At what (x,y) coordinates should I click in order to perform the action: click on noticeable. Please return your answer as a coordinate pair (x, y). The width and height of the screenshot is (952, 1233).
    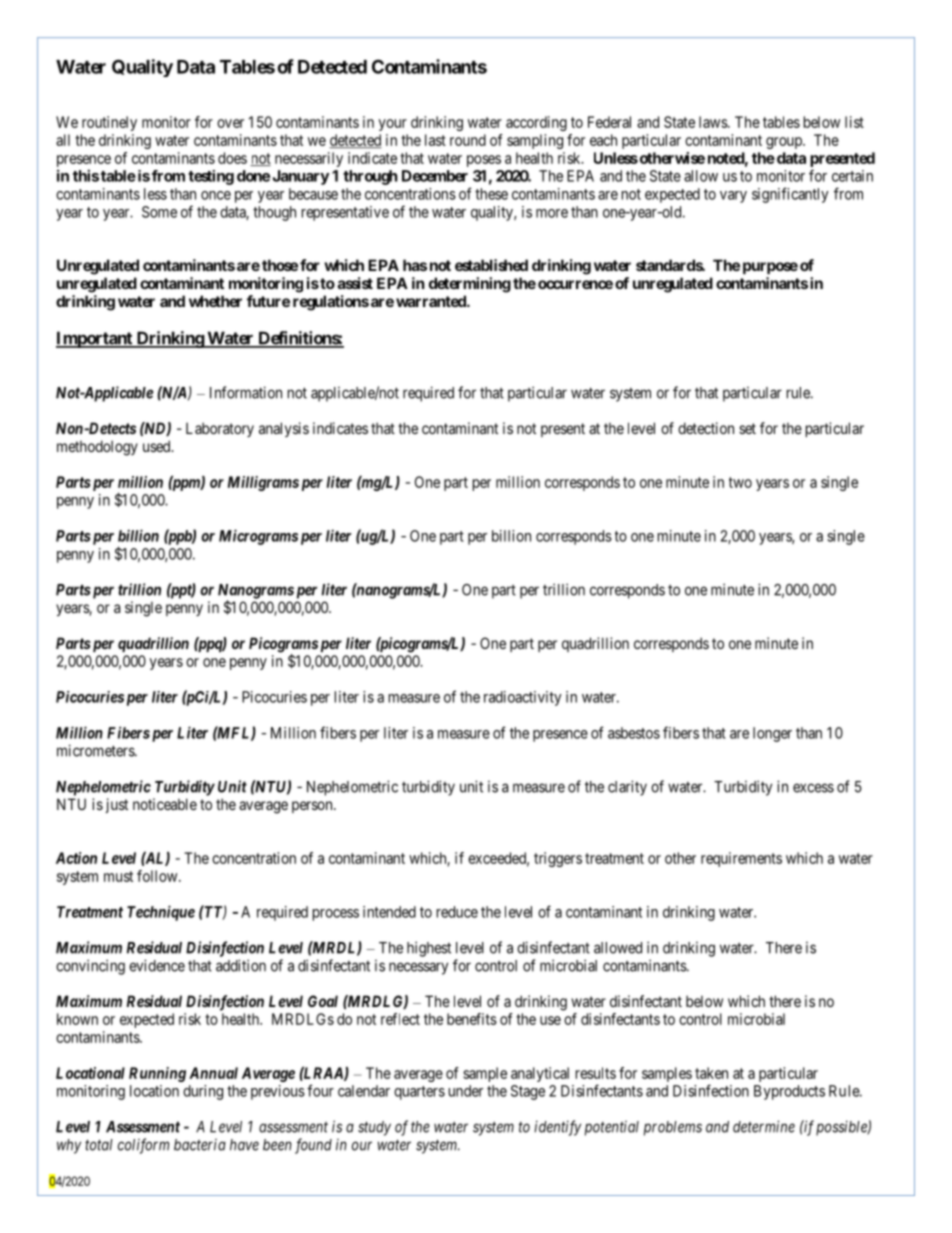
    Looking at the image, I should click on (165, 804).
